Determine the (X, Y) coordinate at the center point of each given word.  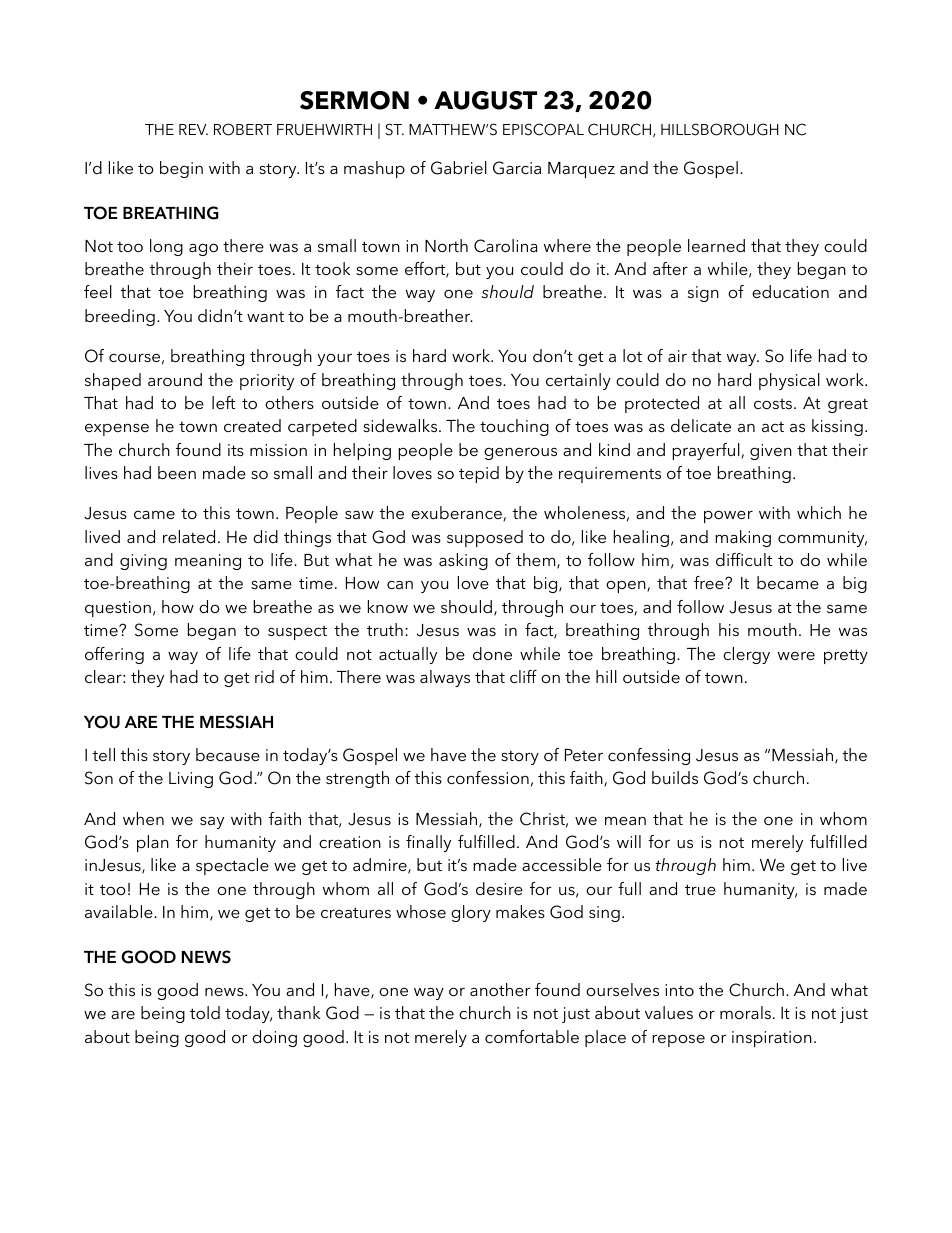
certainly (578, 381)
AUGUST (485, 100)
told (205, 1012)
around (175, 379)
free (710, 582)
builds (675, 777)
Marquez (581, 170)
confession (488, 777)
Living (191, 780)
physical (789, 381)
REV (193, 129)
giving (143, 562)
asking (463, 561)
